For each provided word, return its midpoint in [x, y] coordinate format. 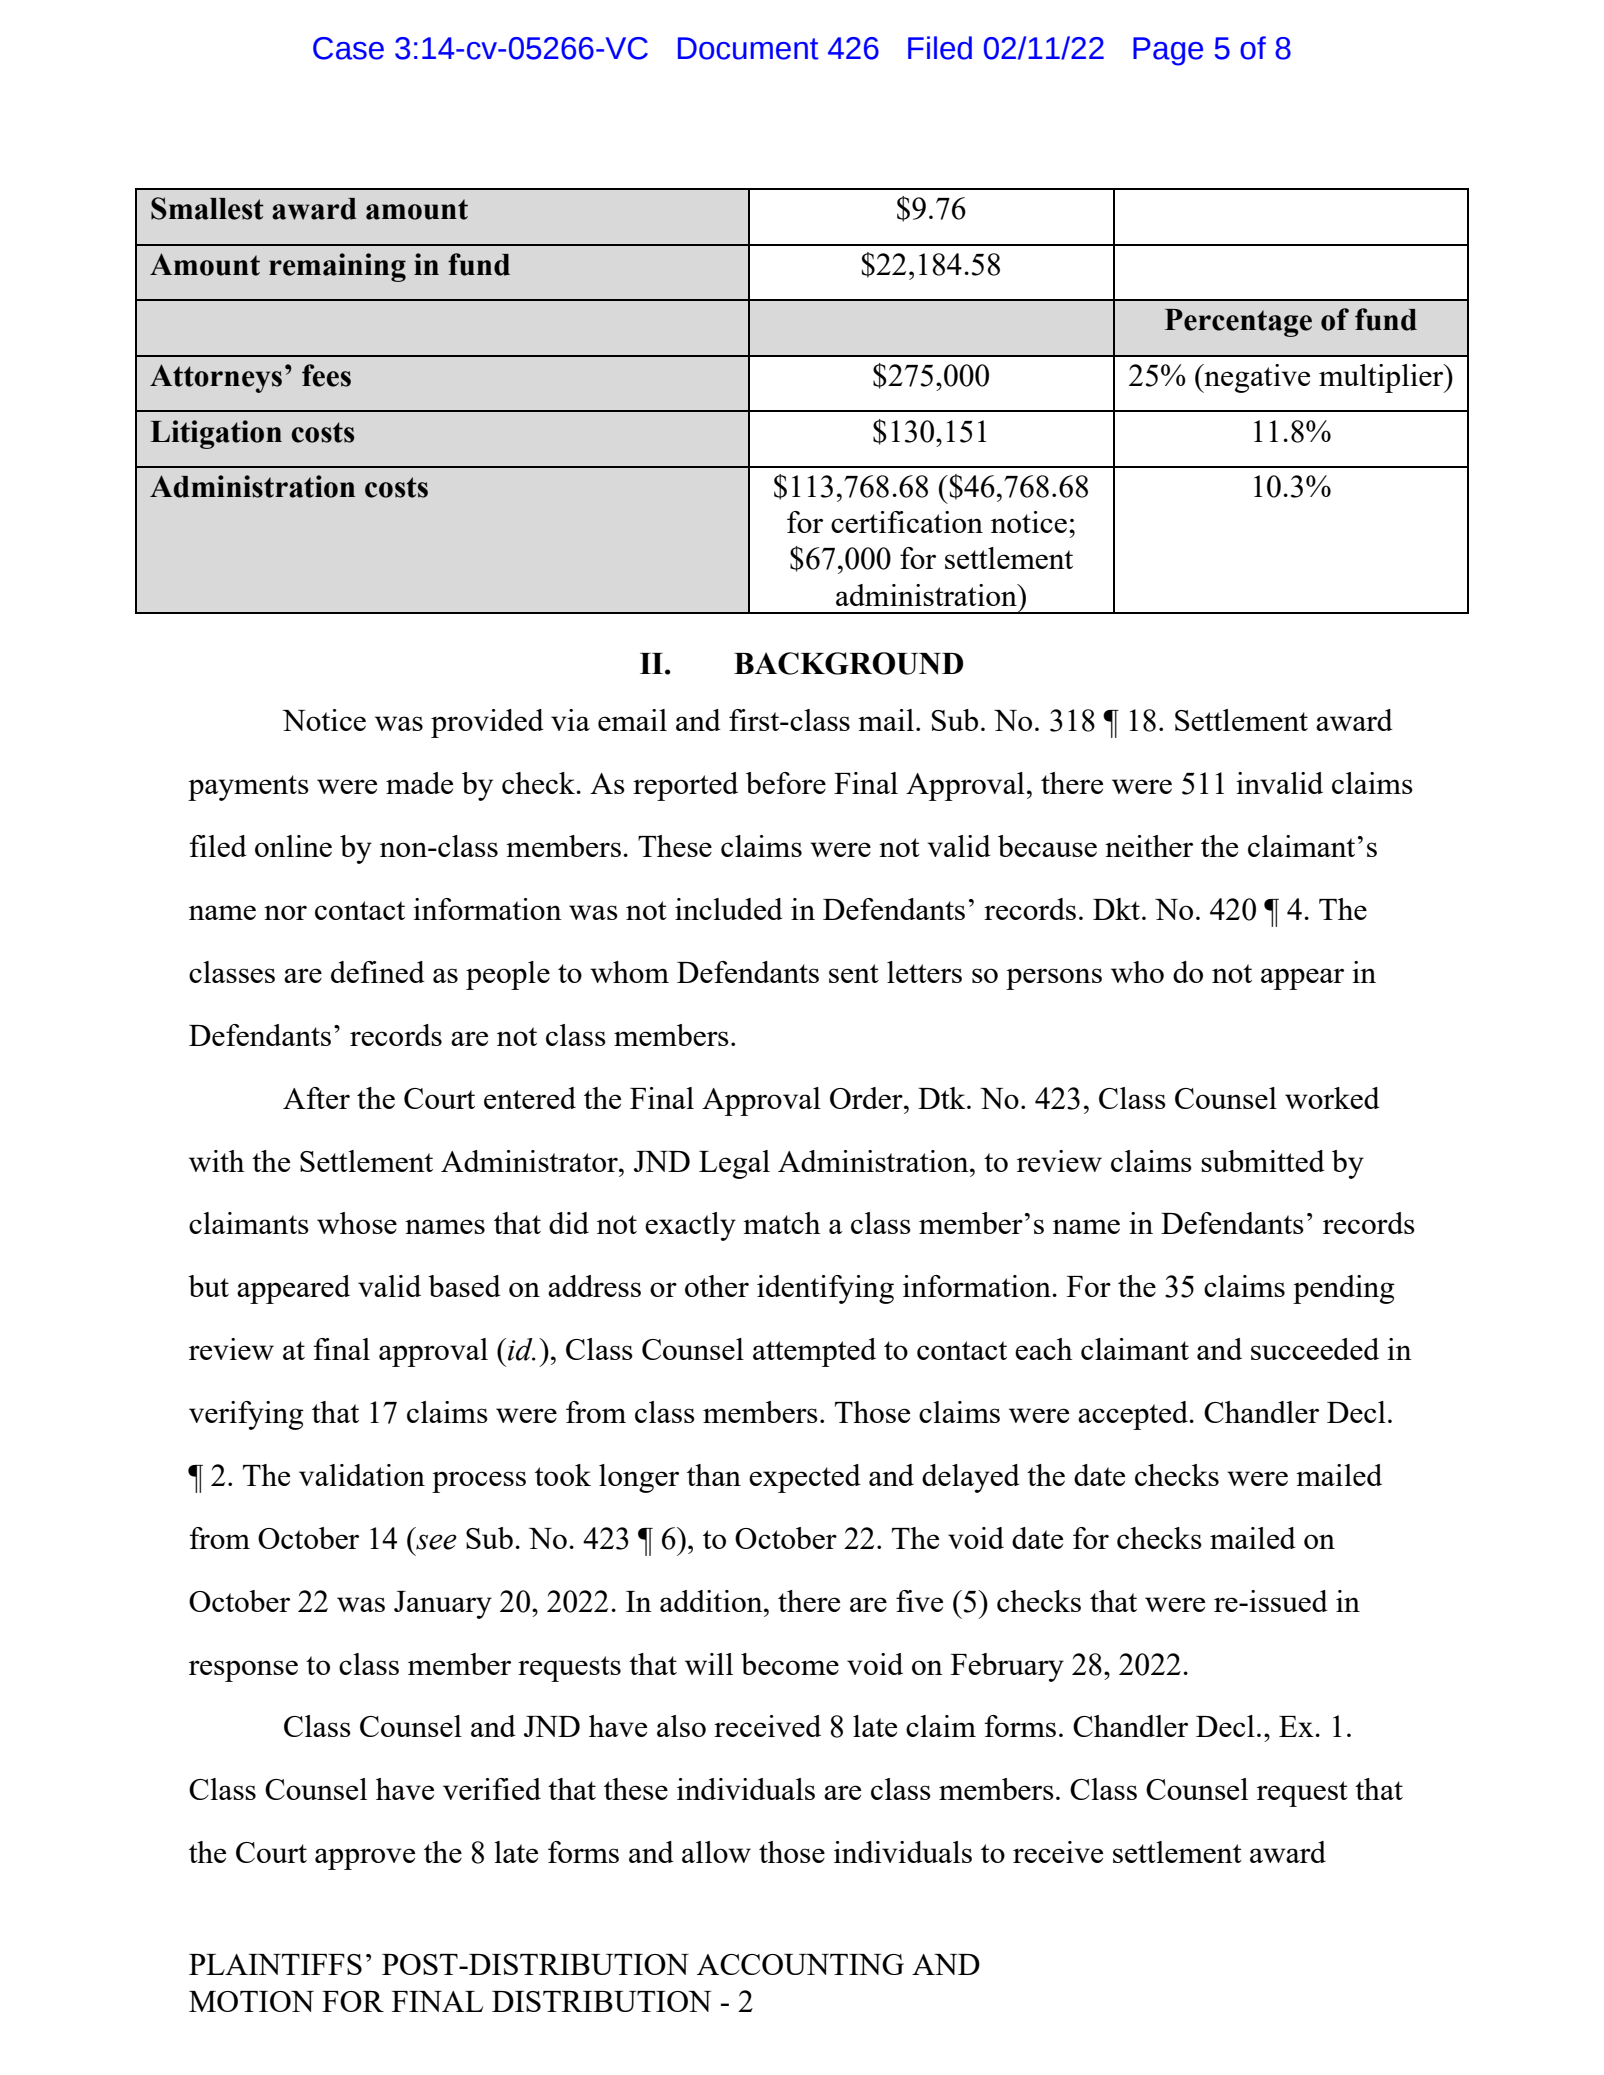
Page [1168, 51]
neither [1149, 846]
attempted [814, 1352]
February [1007, 1667]
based [464, 1286]
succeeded [1315, 1349]
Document [748, 48]
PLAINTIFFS [275, 1964]
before [786, 783]
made [419, 783]
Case [348, 48]
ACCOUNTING [800, 1964]
